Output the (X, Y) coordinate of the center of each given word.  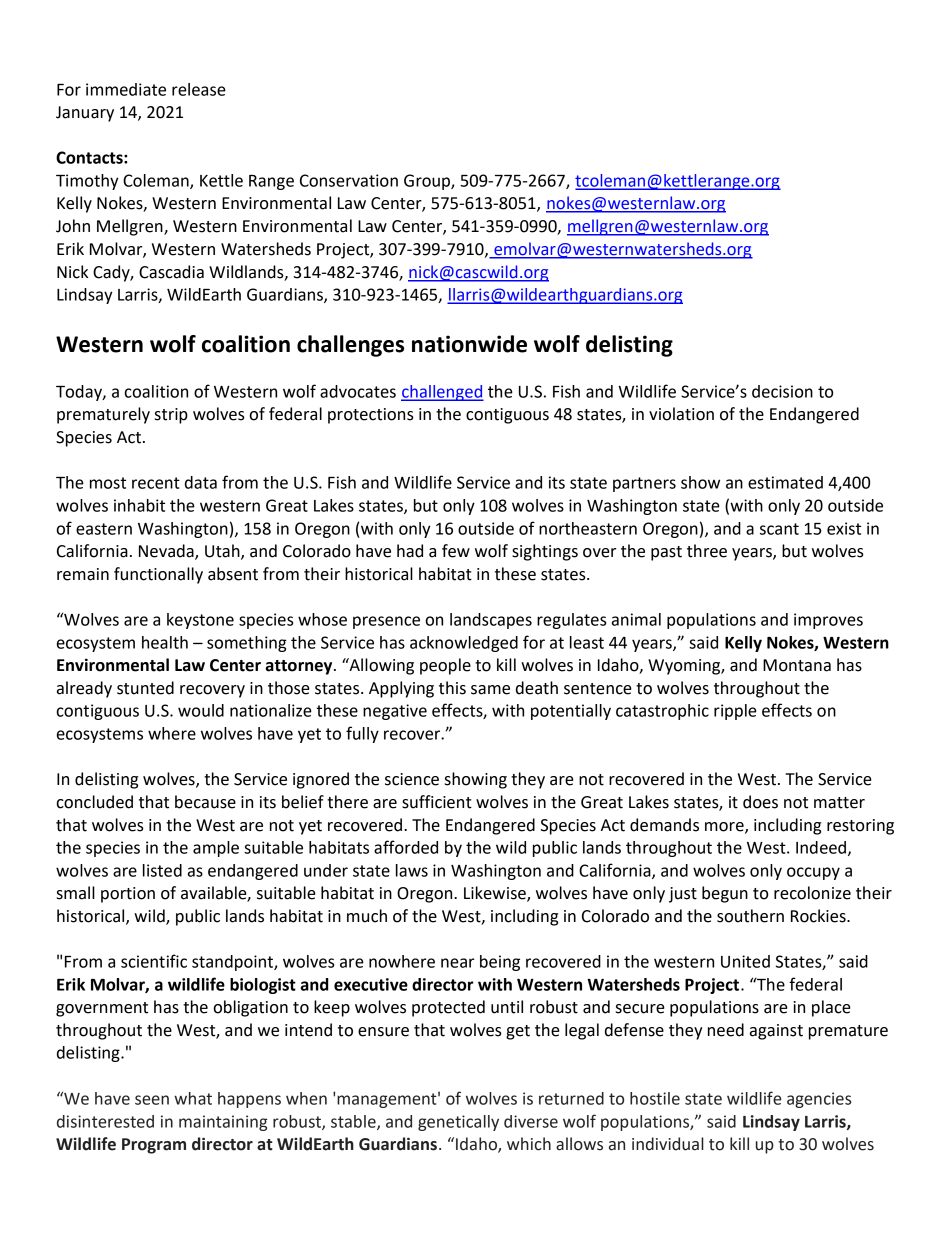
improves (828, 621)
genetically (458, 1123)
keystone (200, 621)
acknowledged (464, 644)
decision (782, 391)
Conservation (349, 180)
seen (152, 1100)
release (199, 89)
